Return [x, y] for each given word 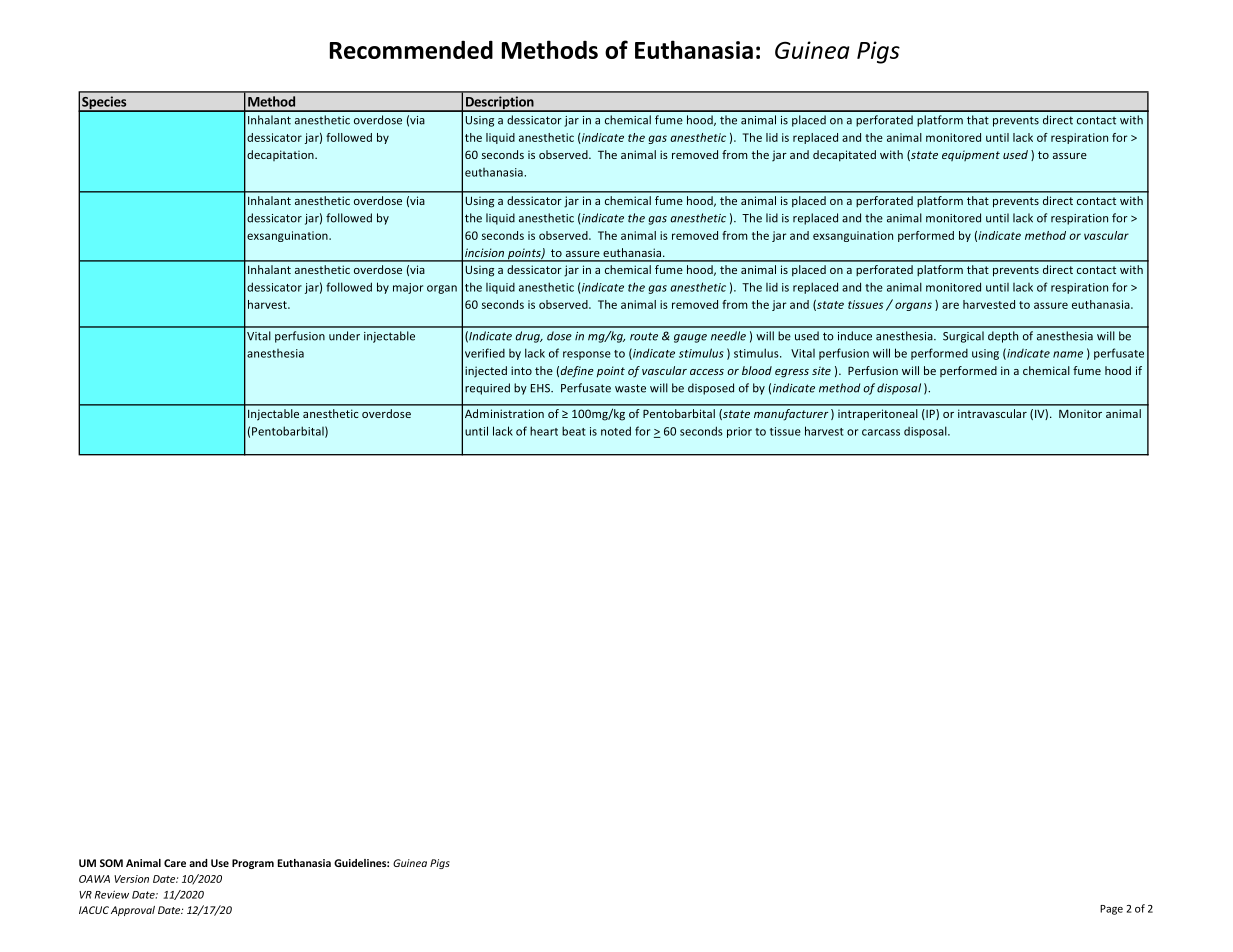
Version [131, 879]
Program [253, 864]
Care [175, 863]
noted [616, 431]
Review [112, 894]
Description [499, 104]
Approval [133, 911]
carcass [881, 432]
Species [104, 104]
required [487, 389]
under [344, 336]
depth [1003, 337]
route [644, 336]
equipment [971, 155]
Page [1111, 910]
